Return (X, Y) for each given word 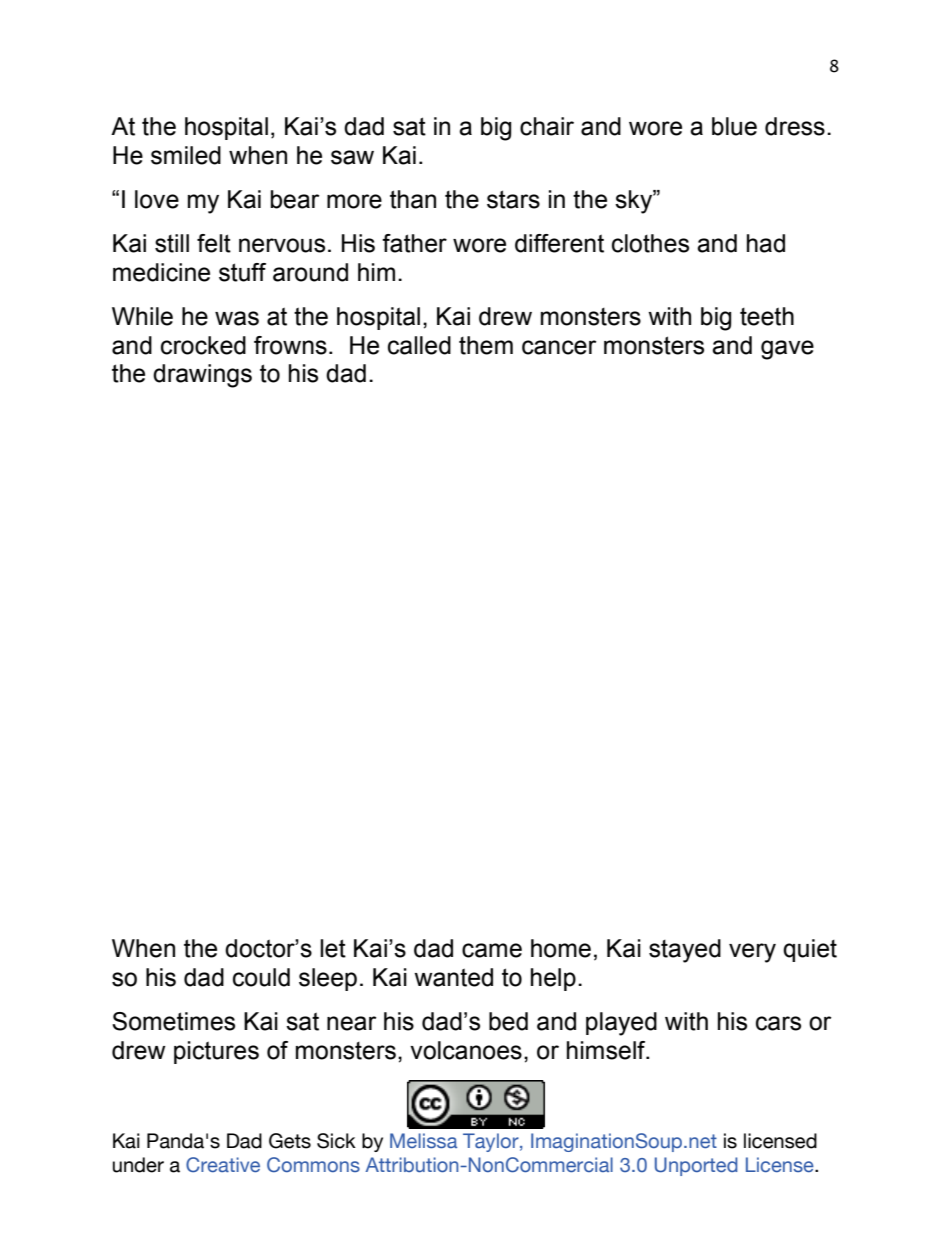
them (486, 345)
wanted (453, 977)
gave (787, 350)
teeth (767, 316)
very (752, 953)
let (333, 948)
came (492, 950)
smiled (186, 155)
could (261, 977)
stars (513, 199)
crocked (203, 345)
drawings (202, 376)
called (419, 345)
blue (734, 126)
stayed (685, 951)
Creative (223, 1165)
